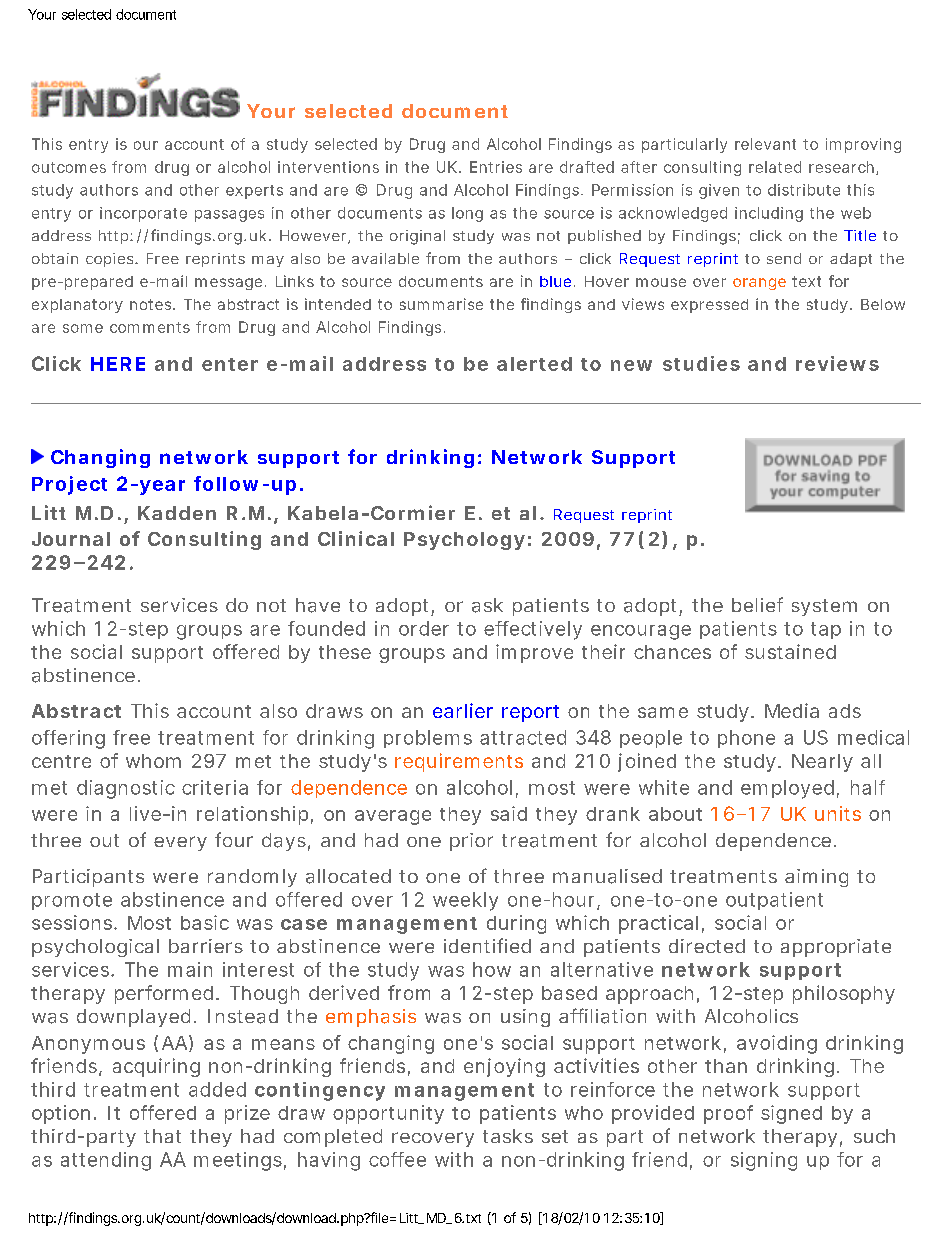  I want to click on offering, so click(68, 739).
